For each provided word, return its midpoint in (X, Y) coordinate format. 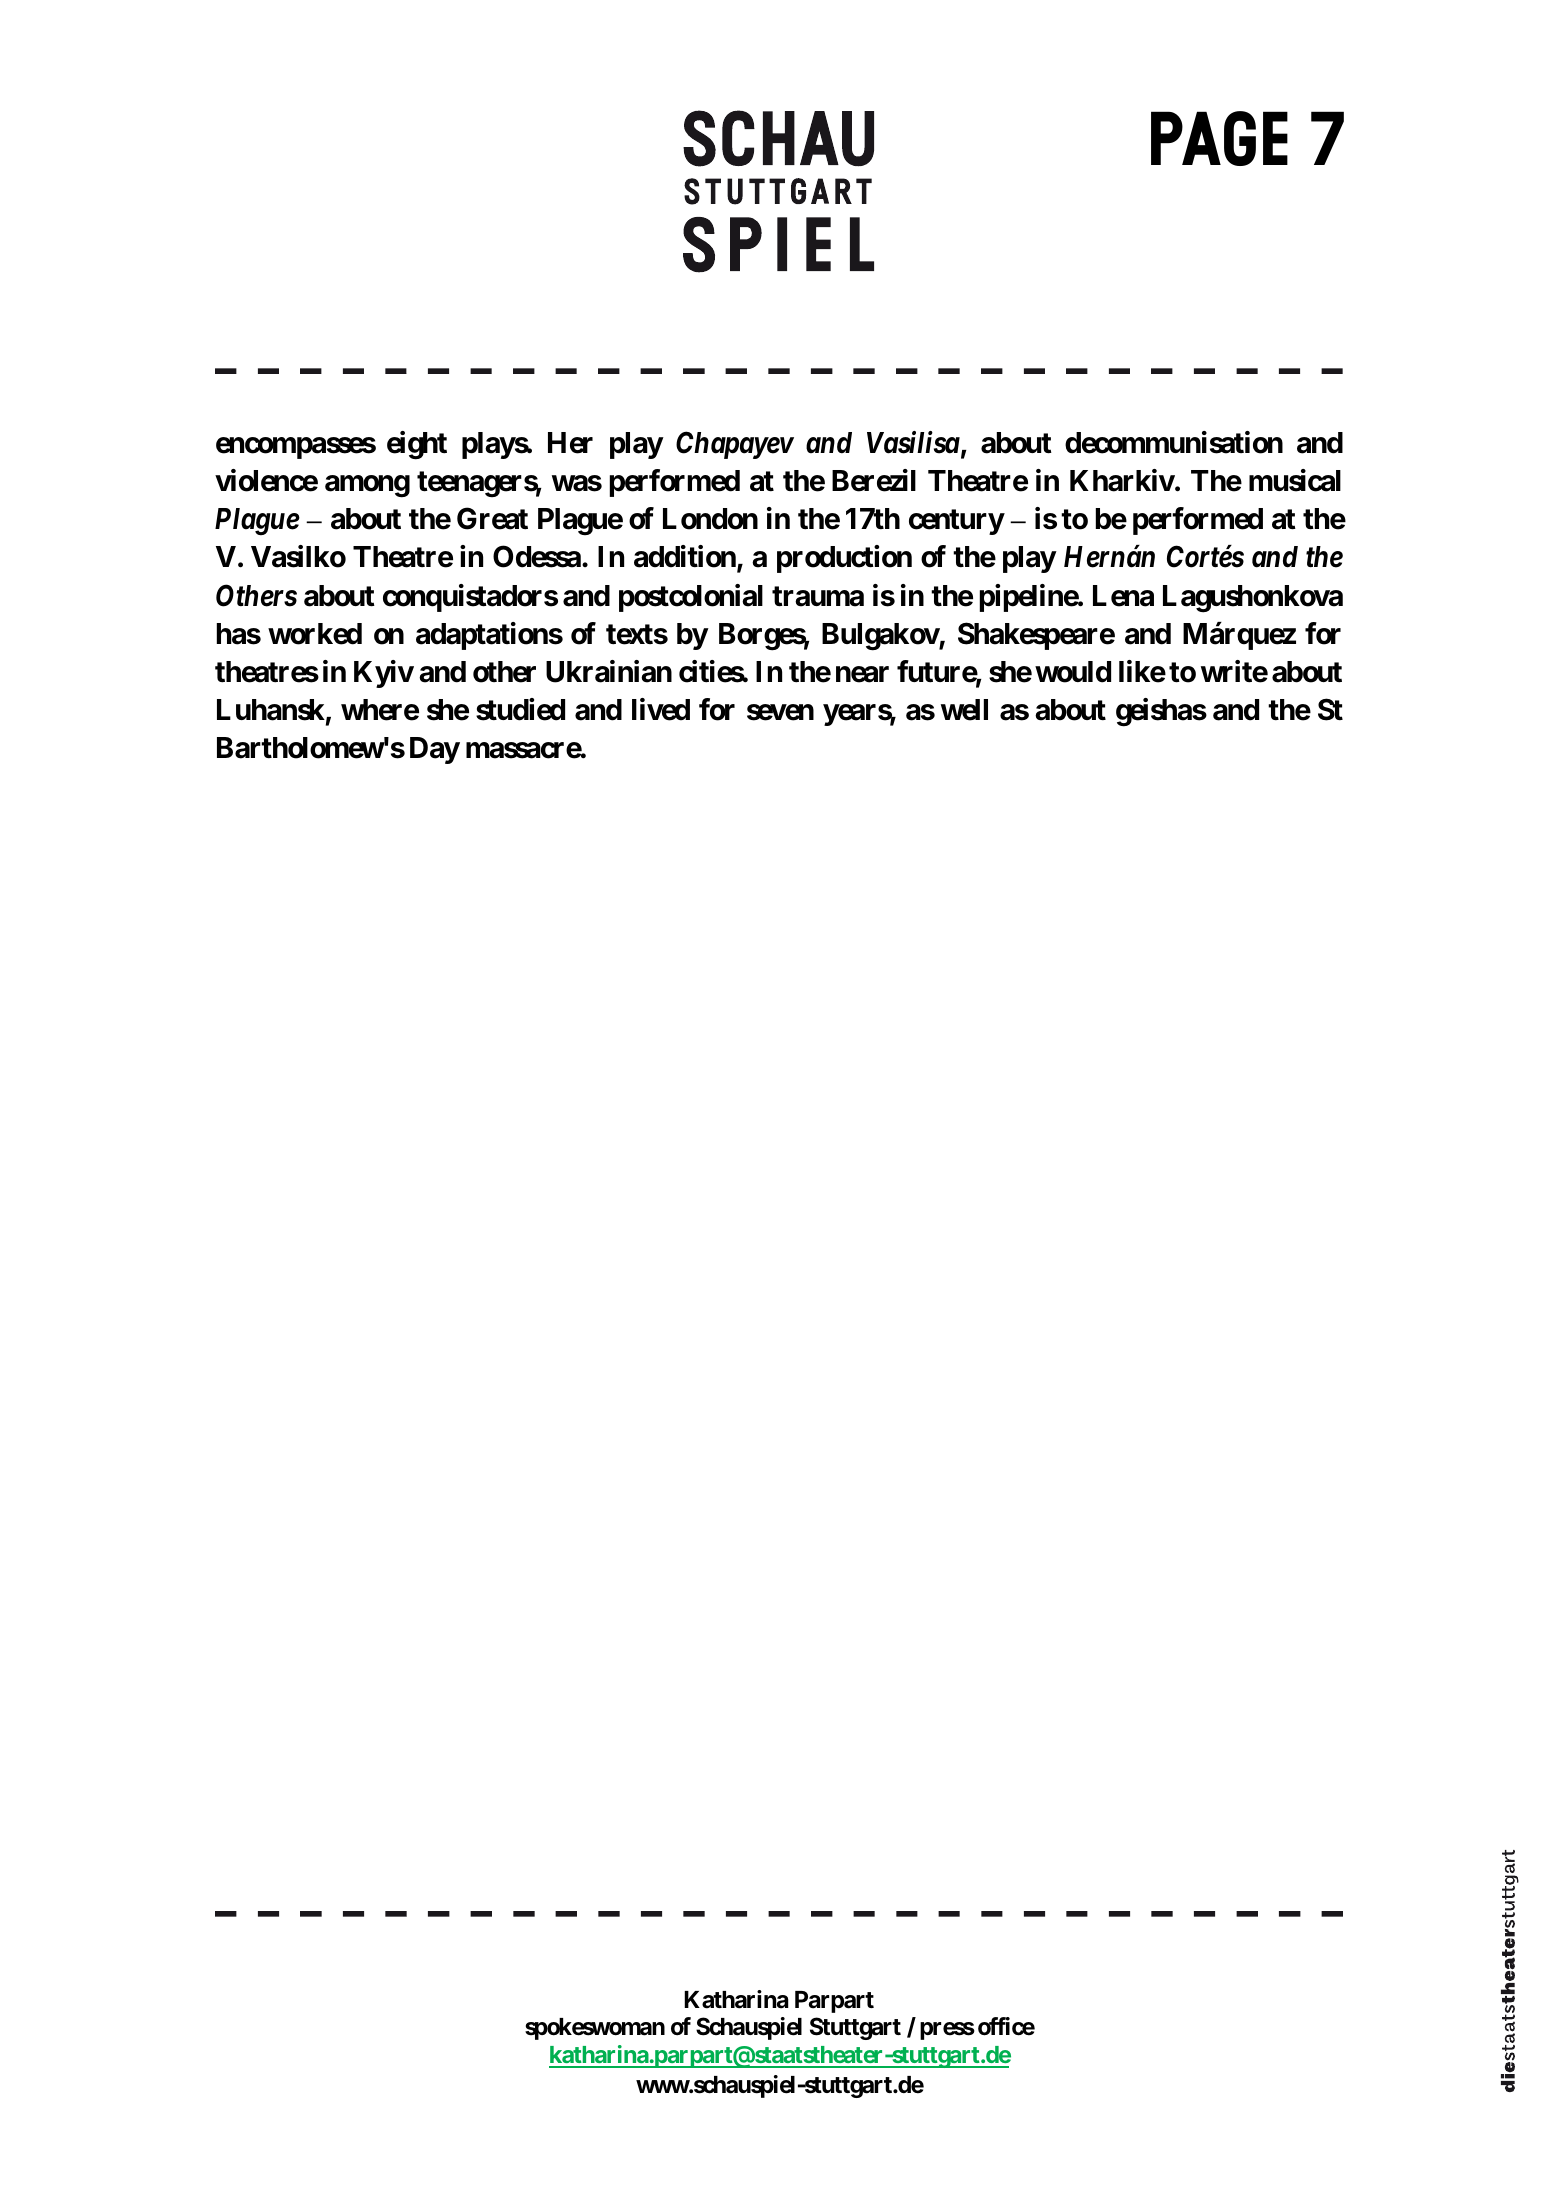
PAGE (1219, 138)
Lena (1123, 596)
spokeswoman (595, 2029)
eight (417, 445)
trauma (818, 596)
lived (661, 709)
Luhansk (271, 710)
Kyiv (384, 674)
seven (780, 712)
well (964, 710)
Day (435, 750)
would (1073, 672)
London (710, 519)
